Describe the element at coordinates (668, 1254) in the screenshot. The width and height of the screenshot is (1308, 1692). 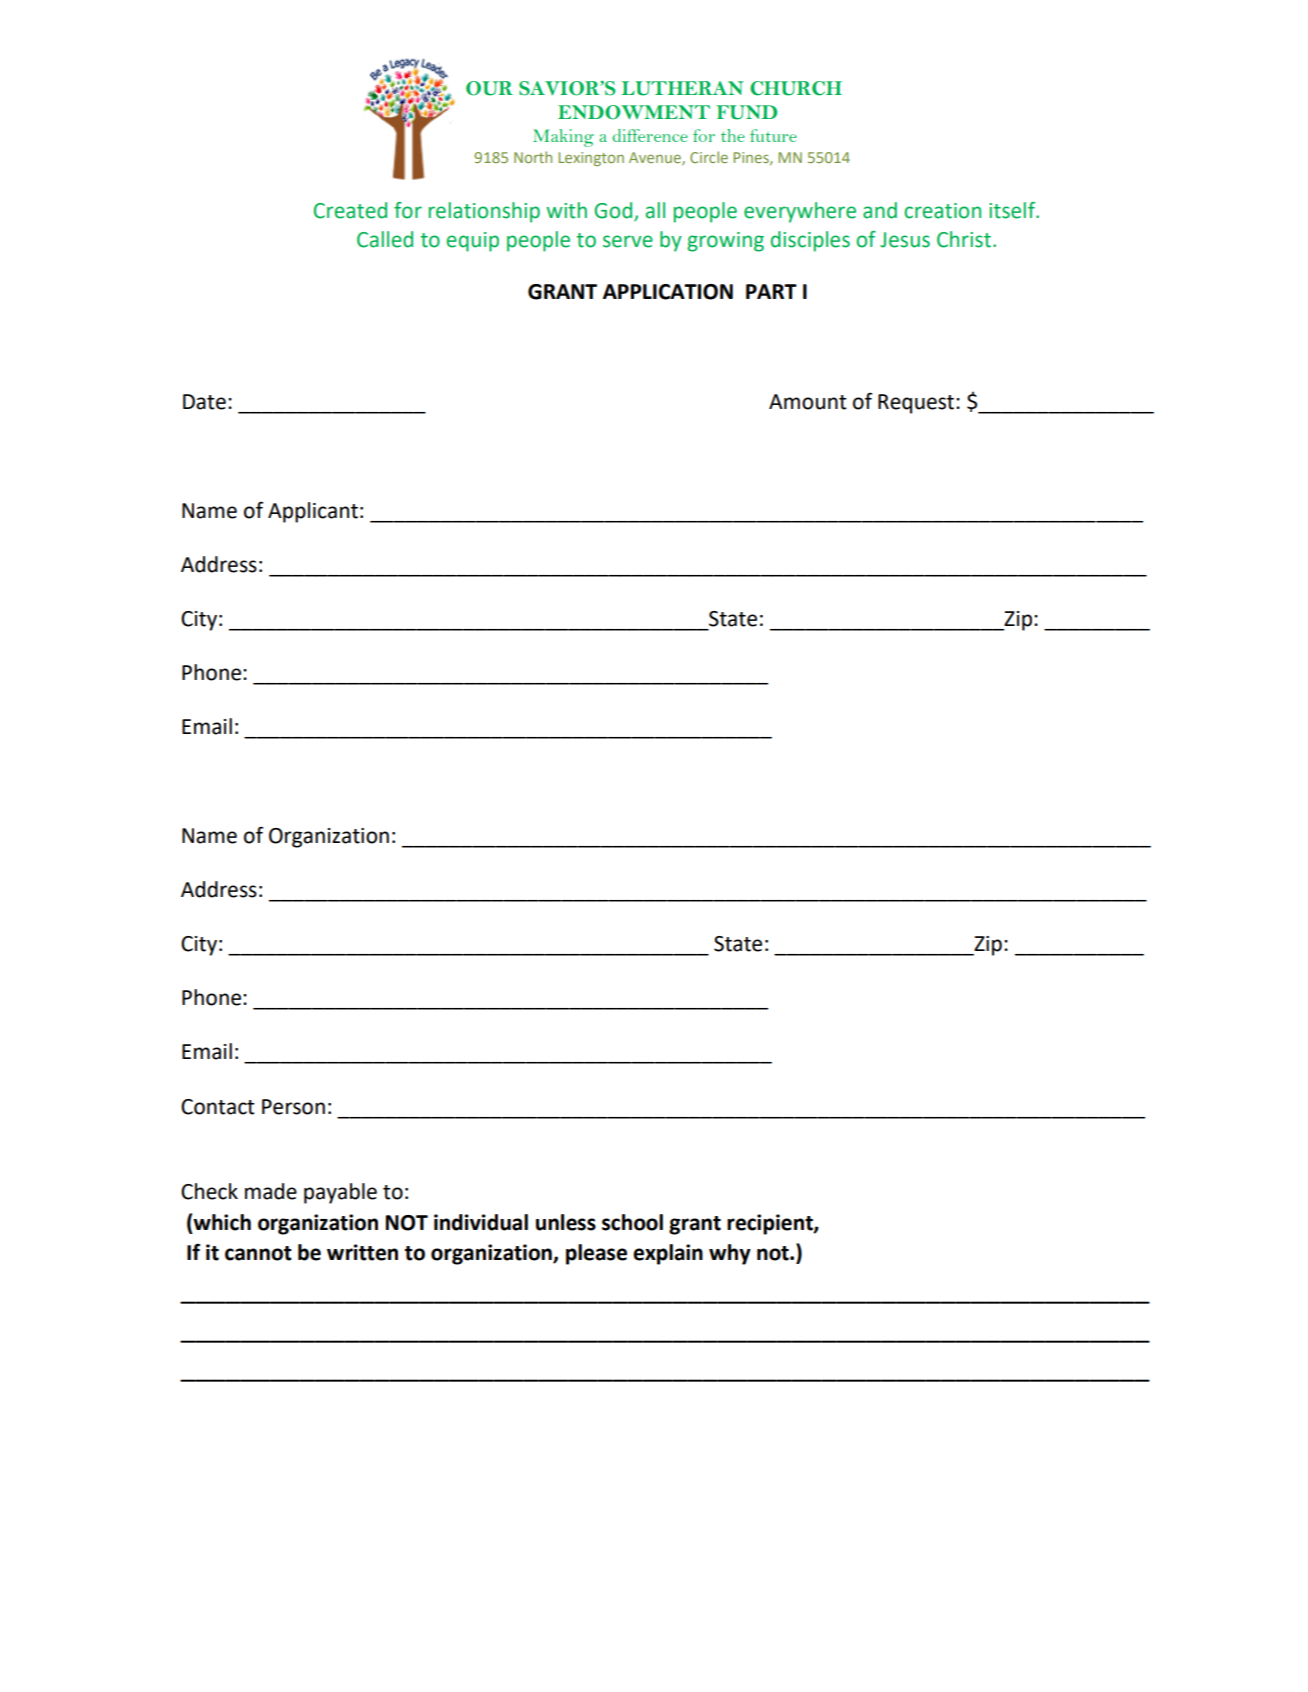
I see `explain` at that location.
